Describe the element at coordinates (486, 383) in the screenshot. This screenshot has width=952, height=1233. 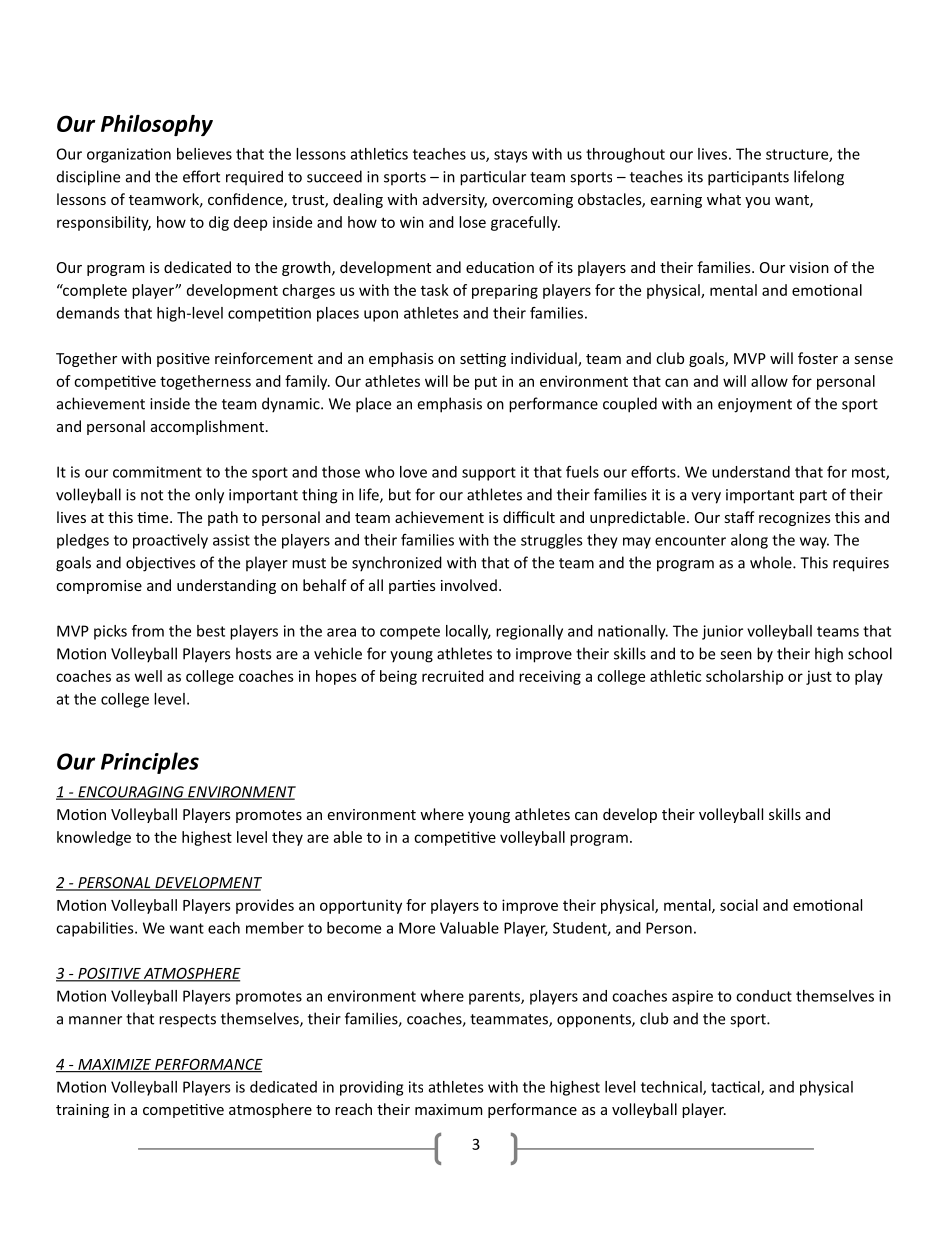
I see `put` at that location.
